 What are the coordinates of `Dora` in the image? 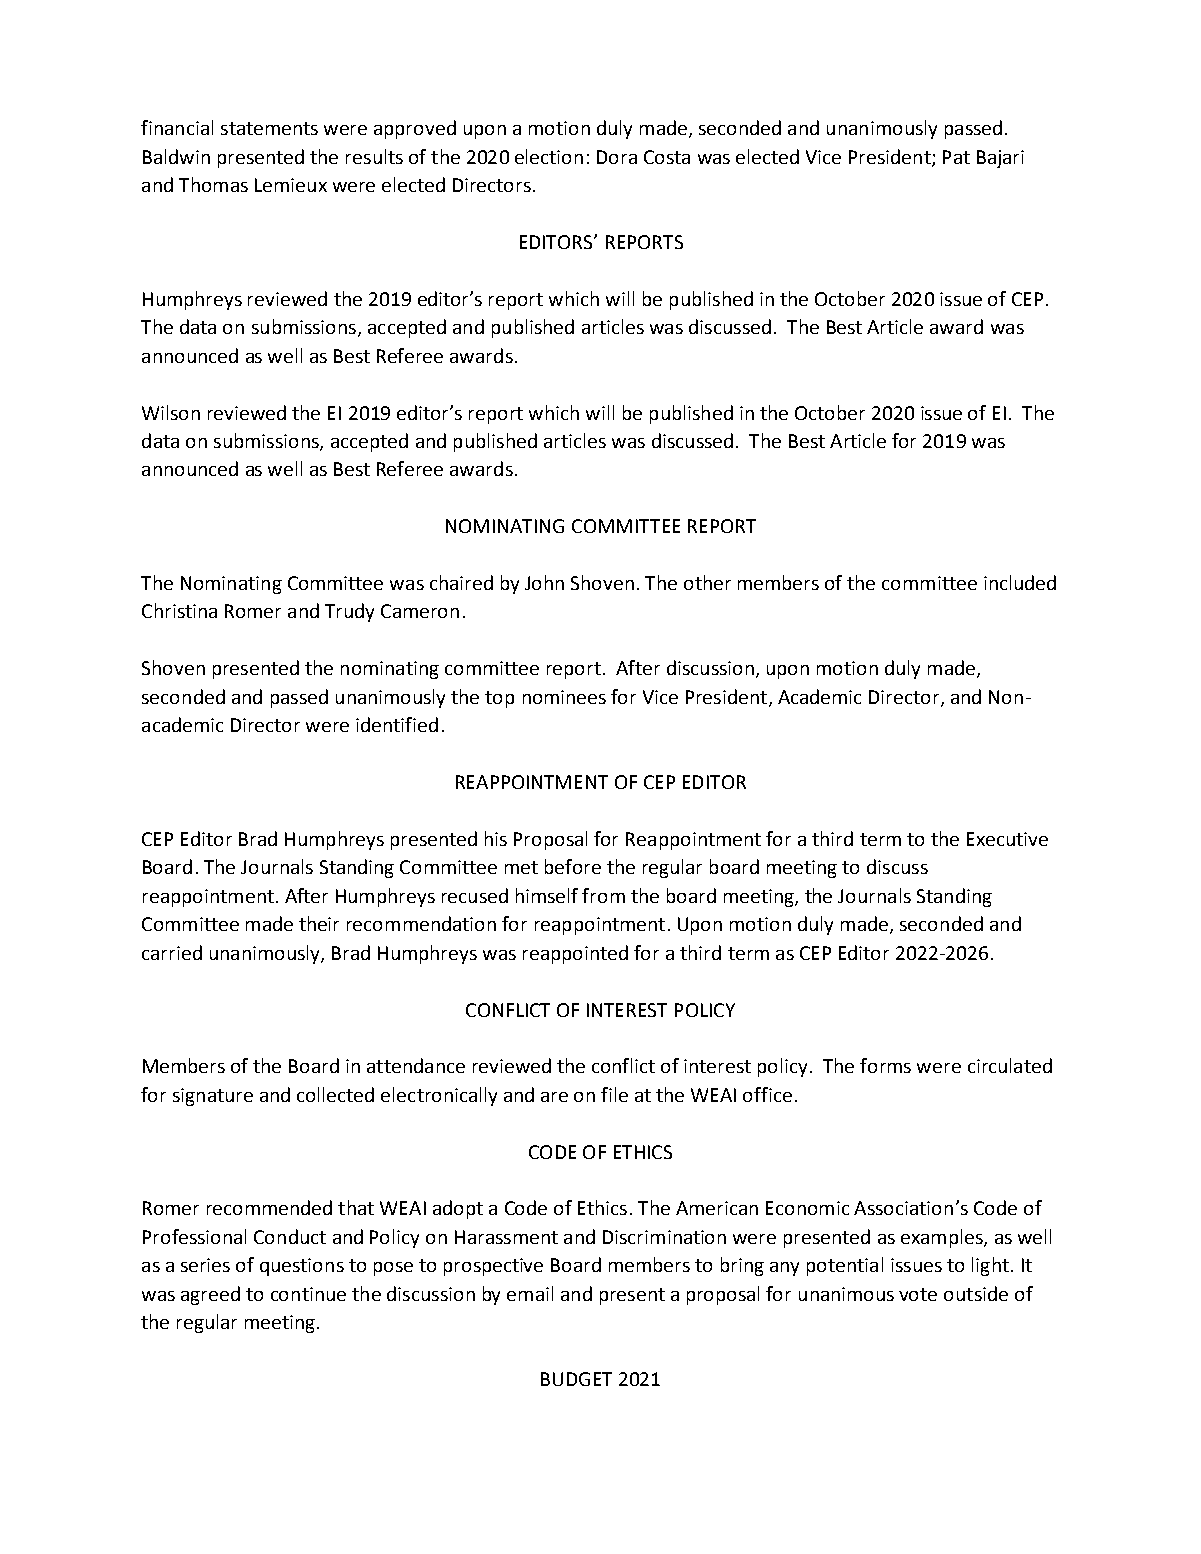 It's located at (617, 157).
